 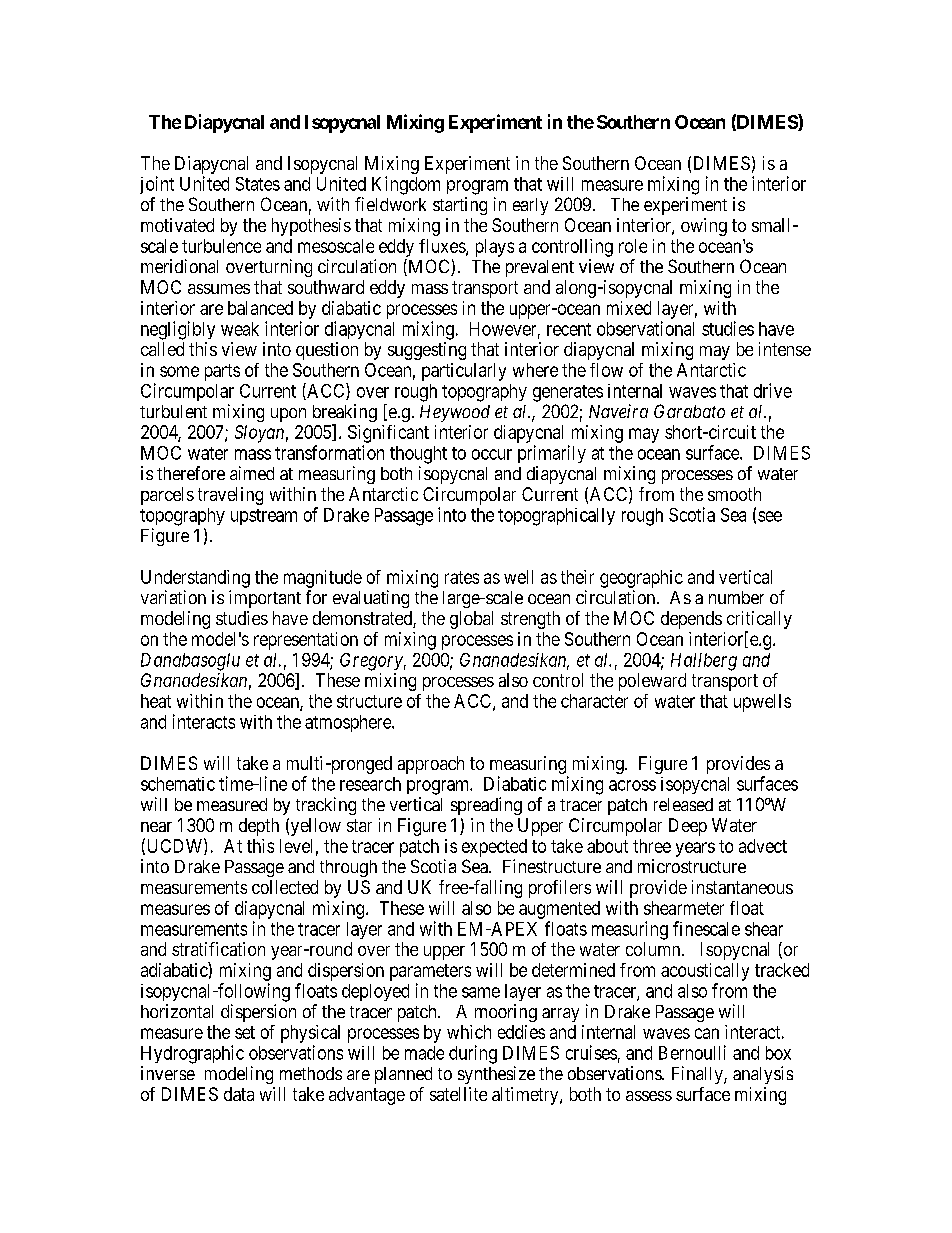 What do you see at coordinates (473, 1054) in the document?
I see `during` at bounding box center [473, 1054].
